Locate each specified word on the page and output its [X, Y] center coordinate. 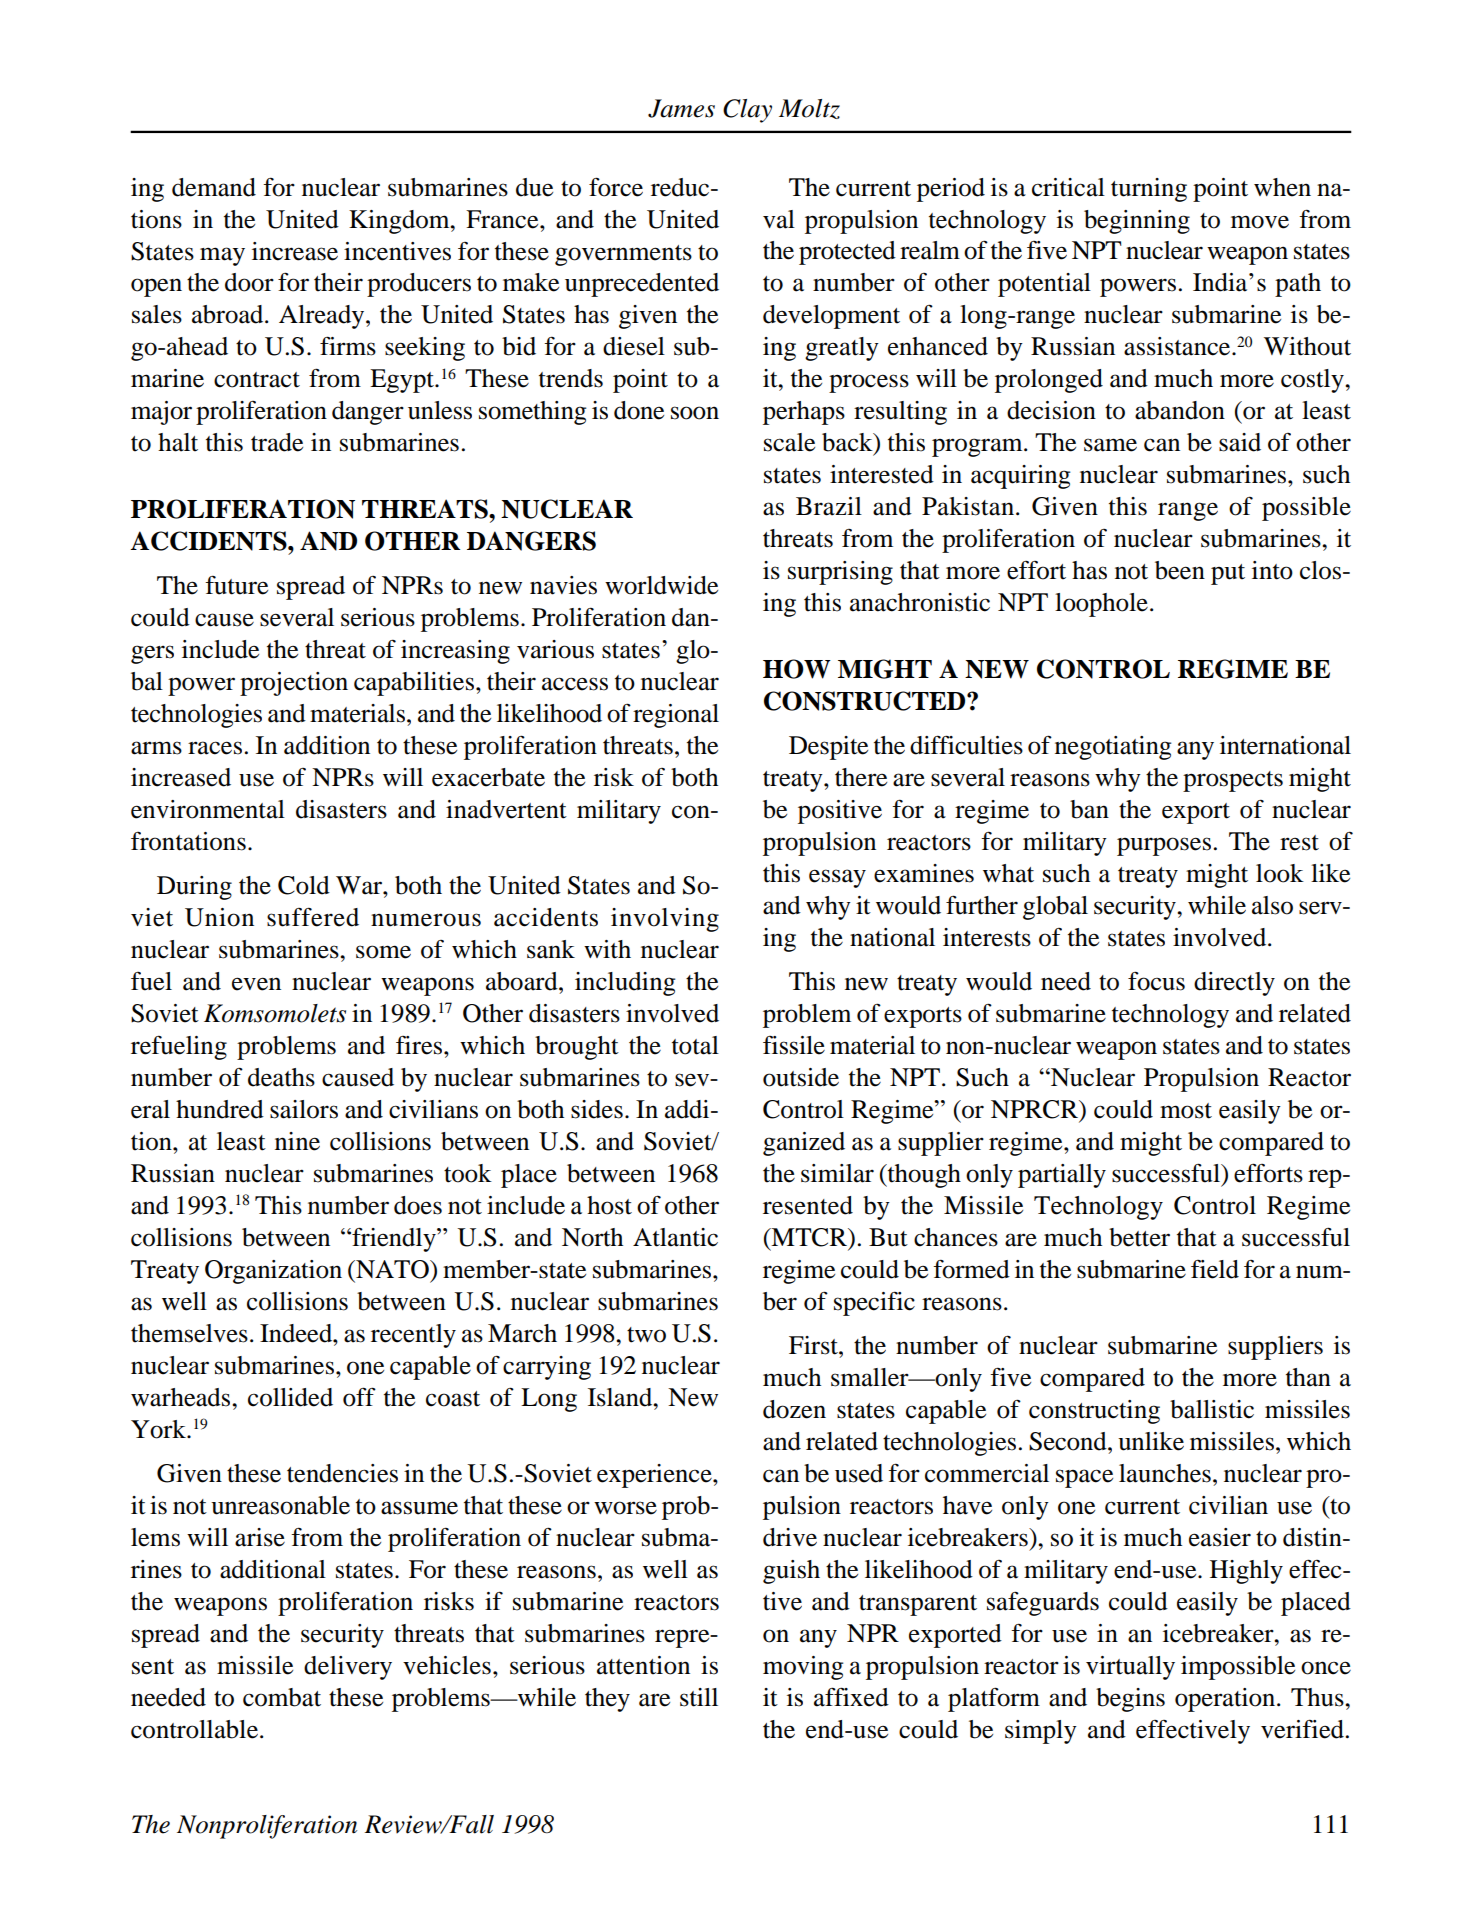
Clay [747, 111]
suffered [313, 917]
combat [282, 1697]
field [1215, 1269]
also [1272, 905]
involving [665, 920]
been [1180, 570]
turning [1149, 190]
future [236, 585]
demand [214, 187]
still [699, 1697]
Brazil [829, 506]
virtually [1130, 1668]
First [814, 1345]
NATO [392, 1269]
